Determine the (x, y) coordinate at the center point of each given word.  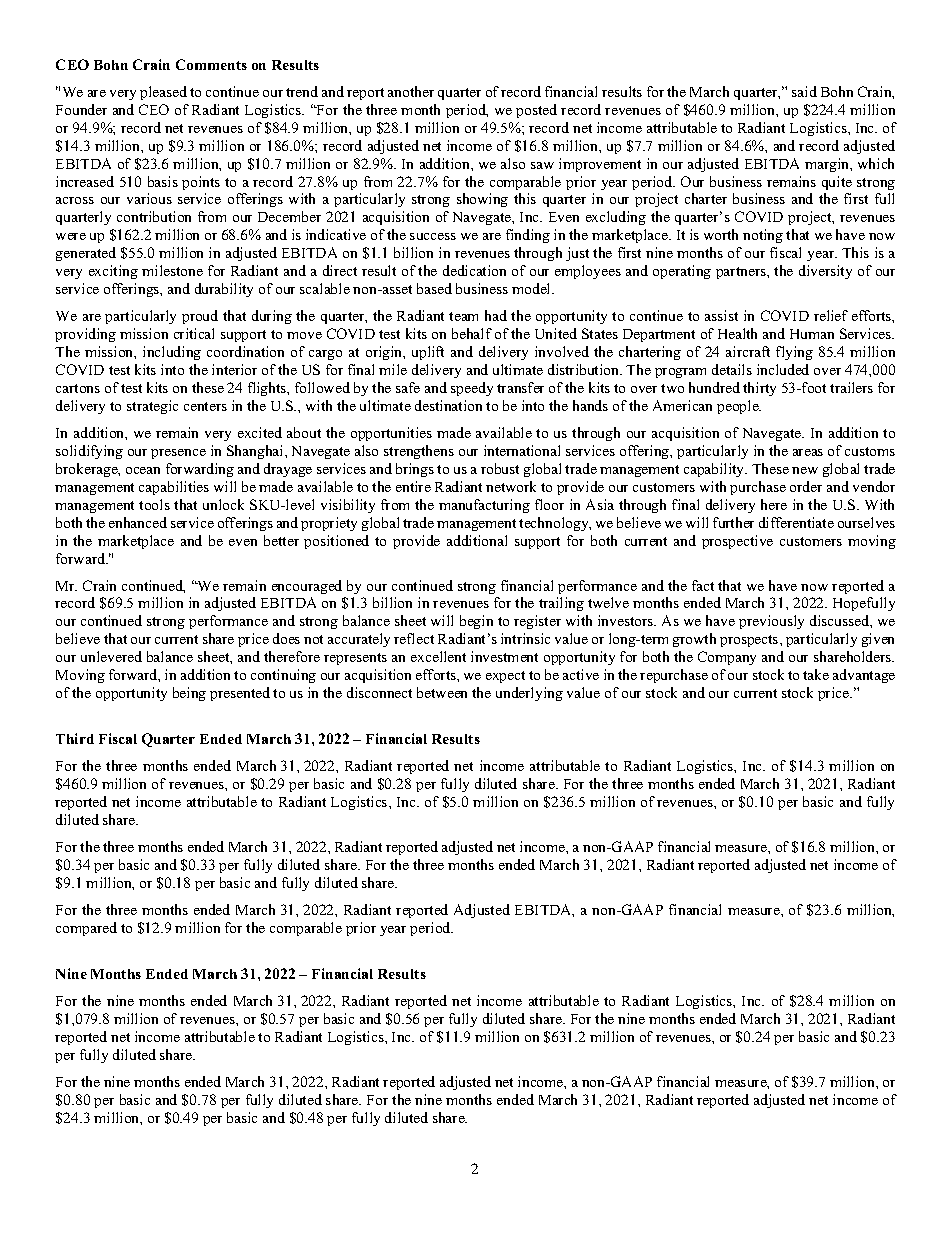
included (783, 369)
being (189, 694)
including (172, 353)
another (411, 91)
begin (476, 622)
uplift (428, 353)
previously (771, 622)
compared (86, 929)
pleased (163, 93)
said (804, 91)
